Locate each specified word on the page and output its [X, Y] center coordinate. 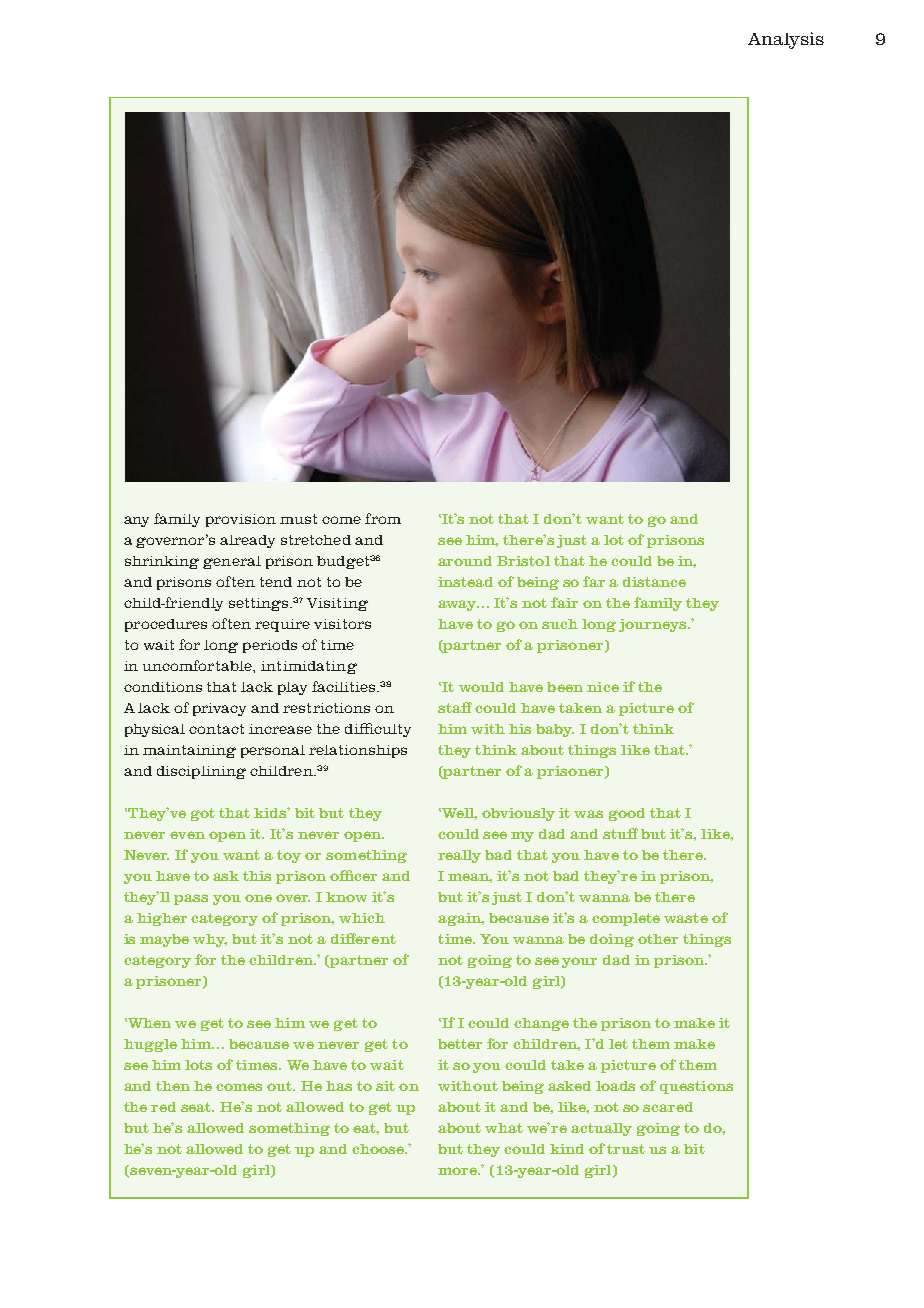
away [458, 605]
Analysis [786, 40]
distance [654, 582]
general [232, 562]
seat [197, 1107]
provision [241, 520]
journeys [654, 625]
